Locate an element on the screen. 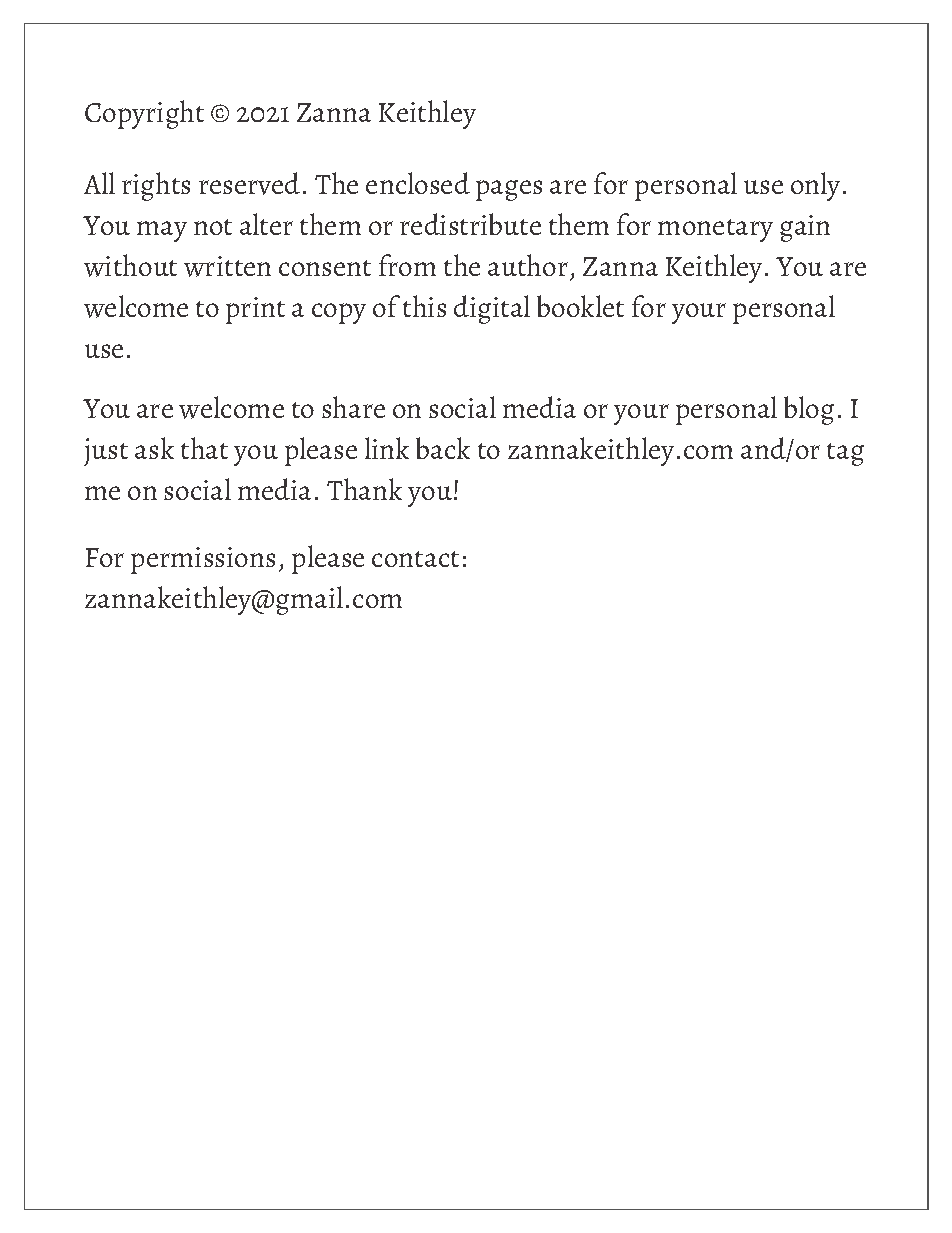  contact is located at coordinates (415, 559).
